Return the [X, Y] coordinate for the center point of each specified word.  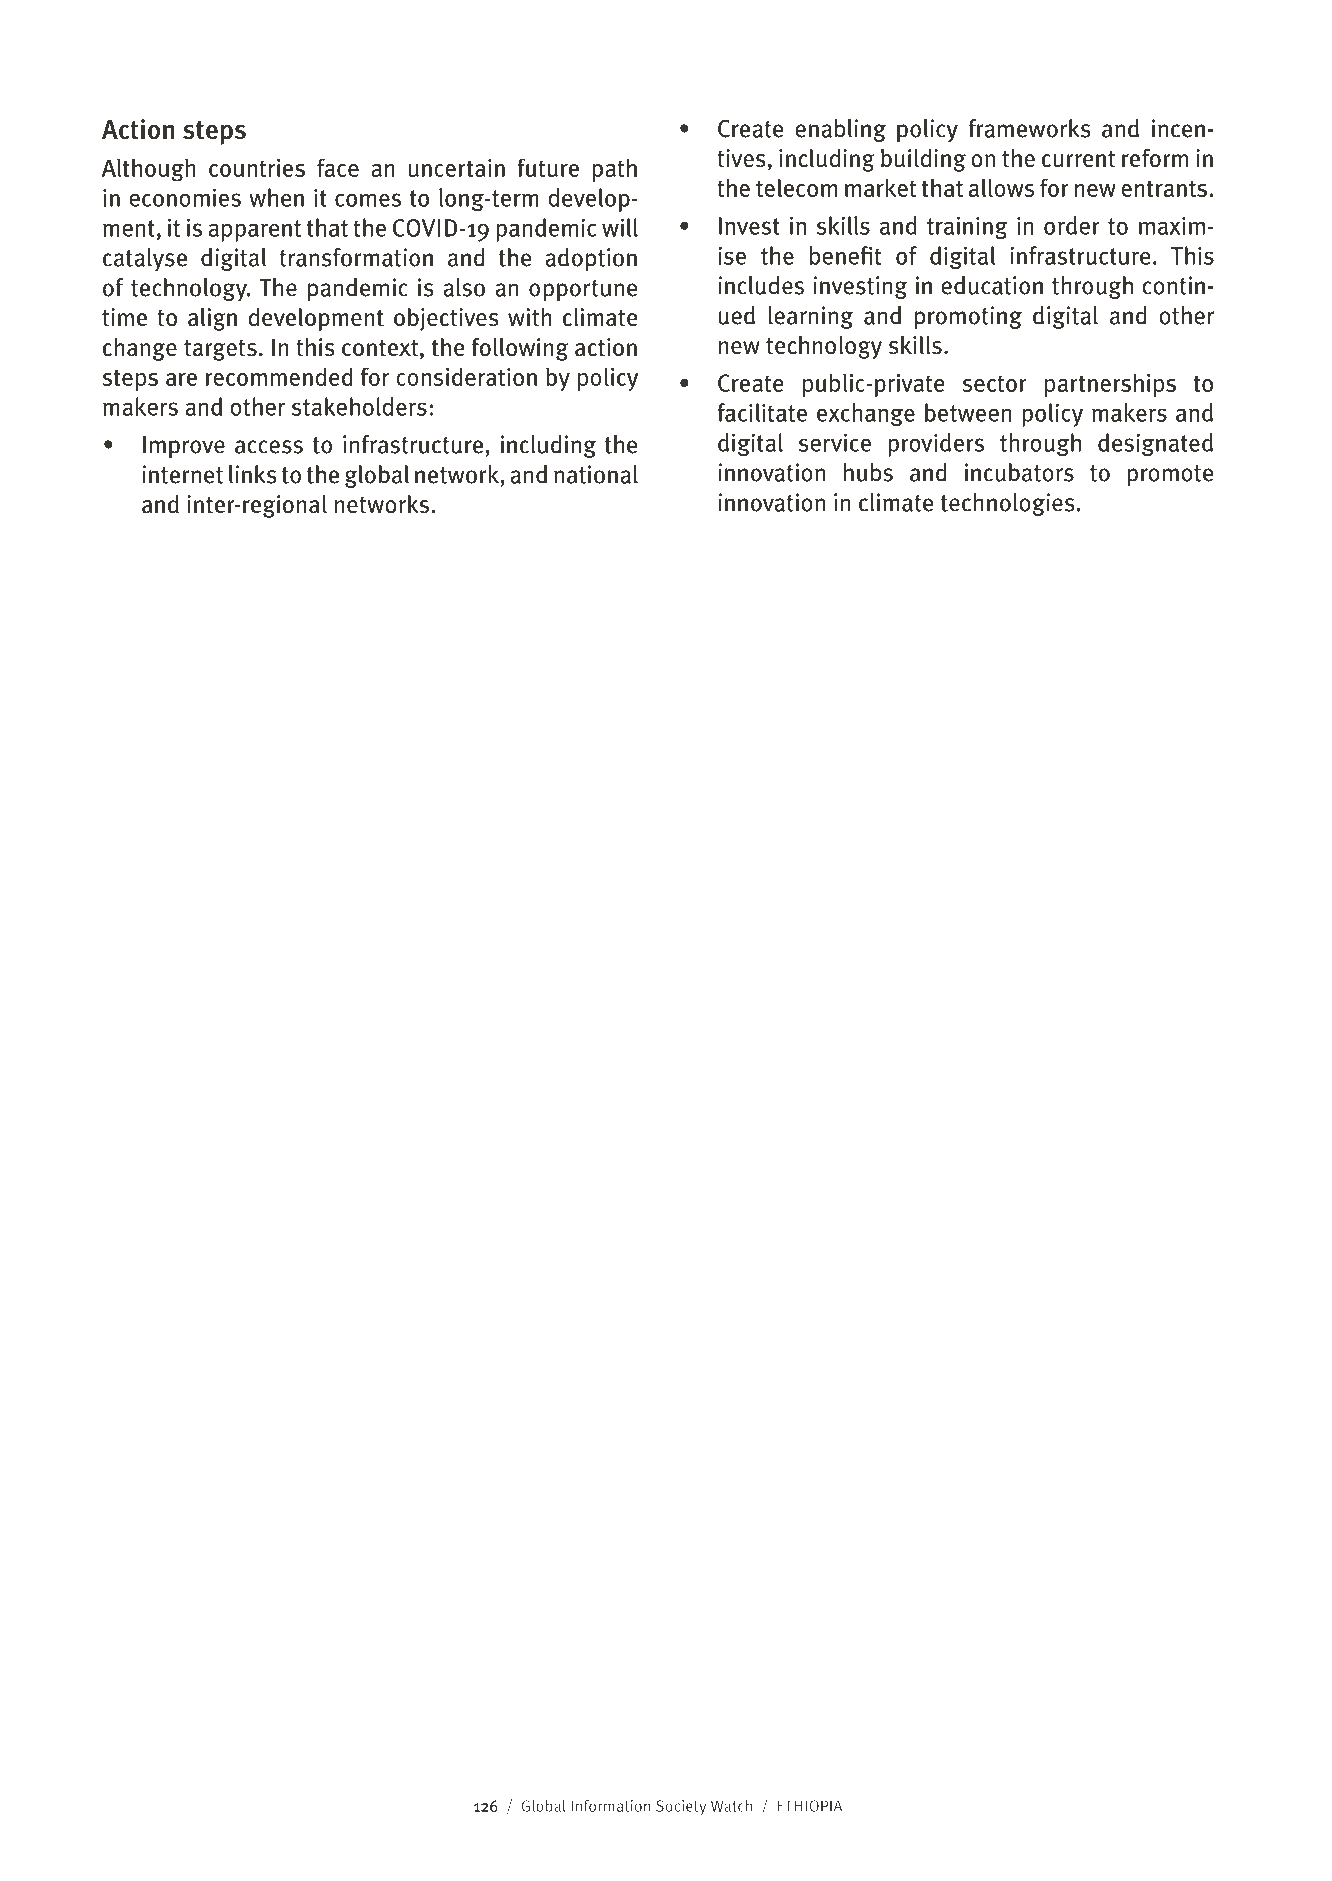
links [253, 474]
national [596, 474]
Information [610, 1806]
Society [681, 1807]
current [1078, 159]
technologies [1008, 504]
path [614, 170]
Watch [731, 1806]
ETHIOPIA [810, 1806]
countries [257, 168]
